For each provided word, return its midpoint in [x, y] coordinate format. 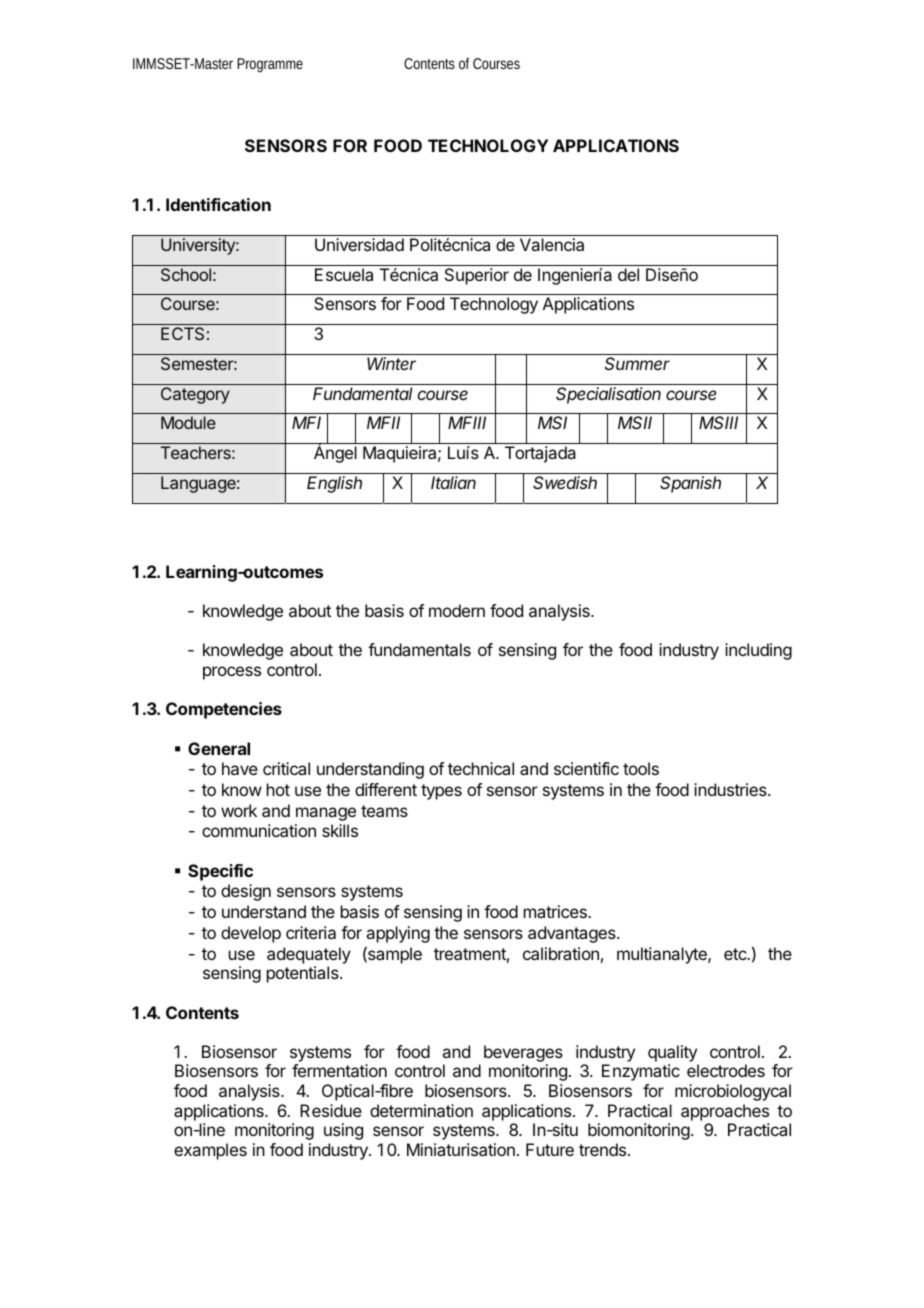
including [758, 651]
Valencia [552, 244]
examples [210, 1151]
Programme [270, 65]
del [628, 274]
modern [457, 610]
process [232, 673]
